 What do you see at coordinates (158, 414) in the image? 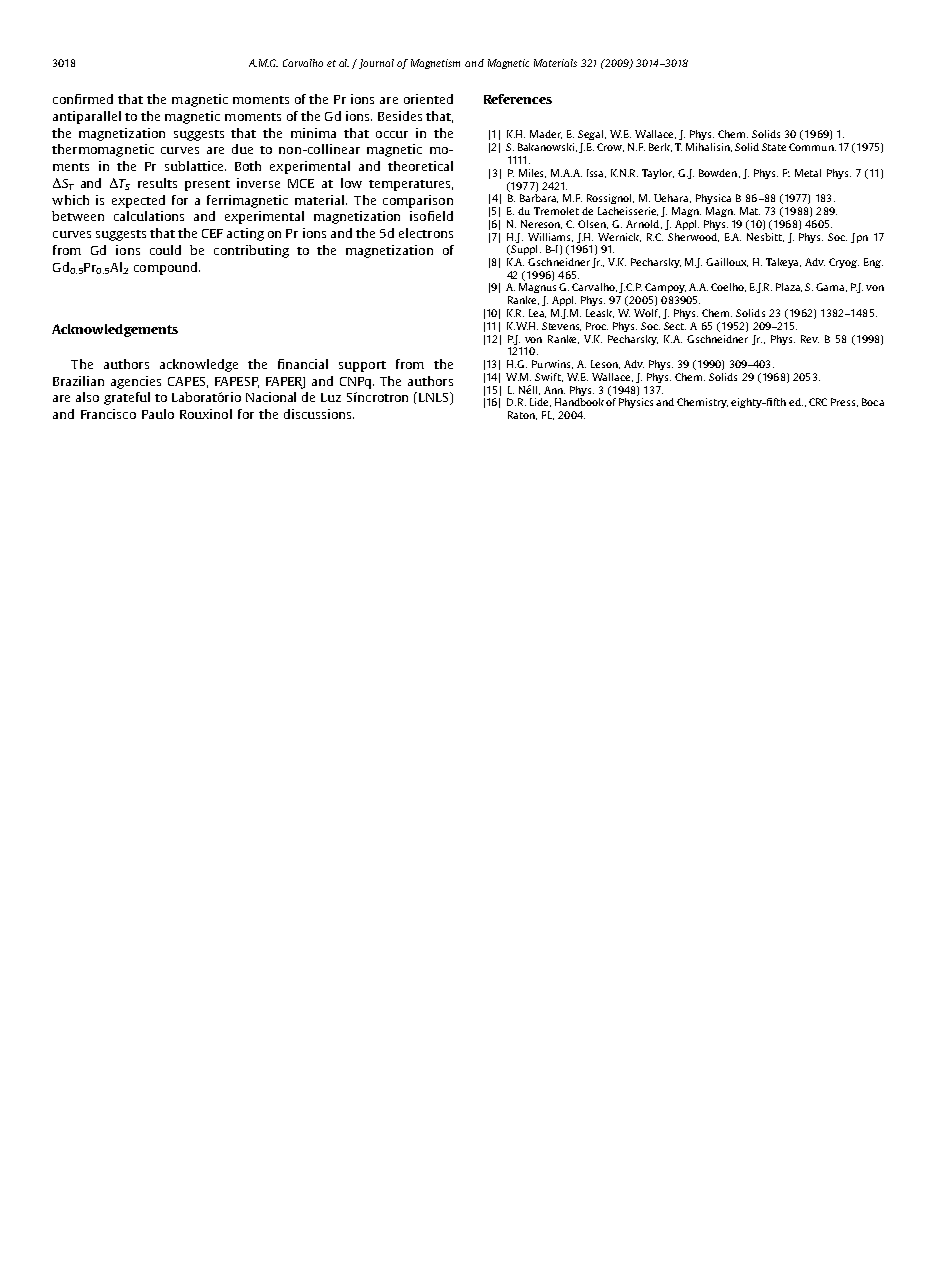
I see `Paulo` at bounding box center [158, 414].
